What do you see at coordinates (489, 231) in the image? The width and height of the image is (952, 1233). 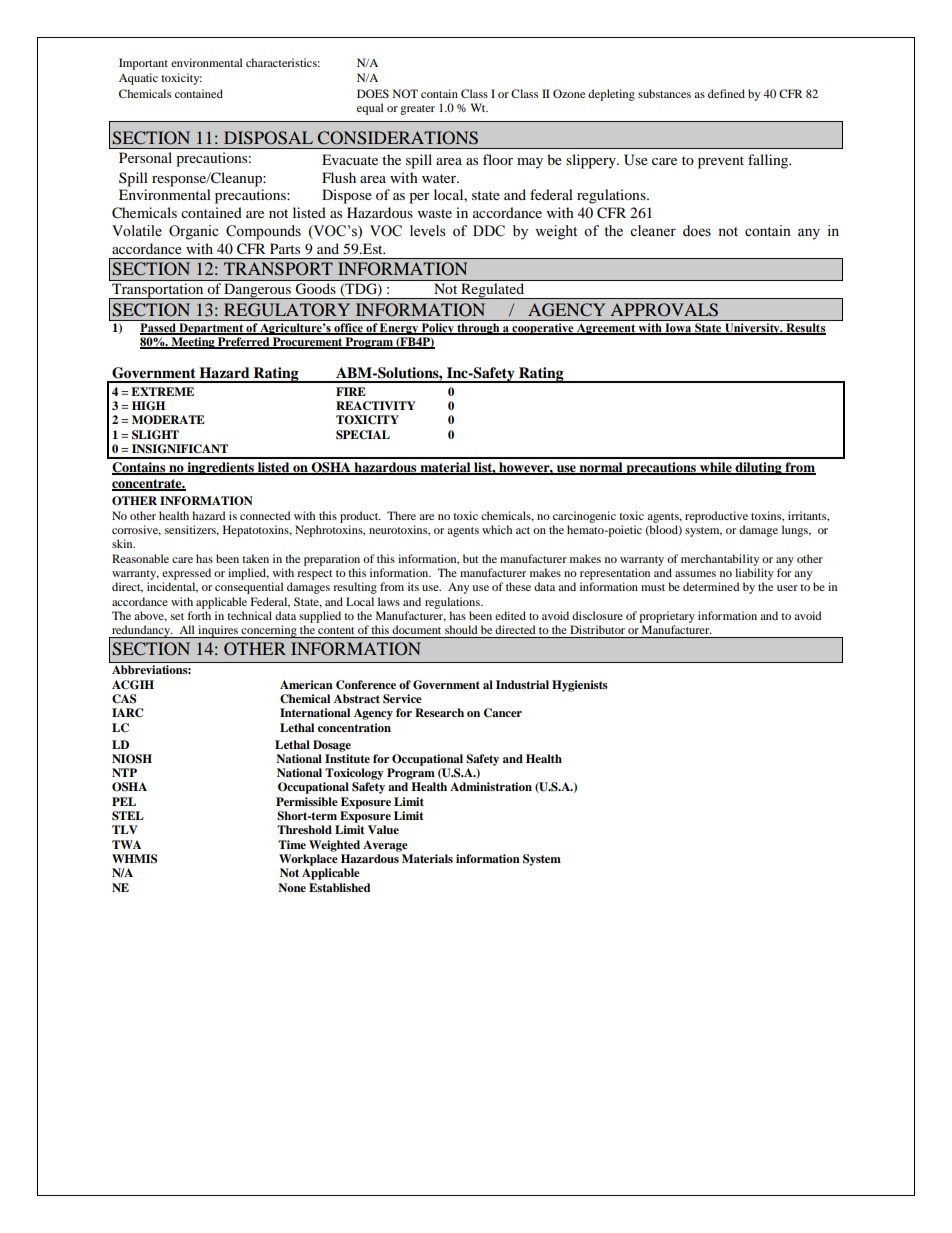 I see `DDC` at bounding box center [489, 231].
